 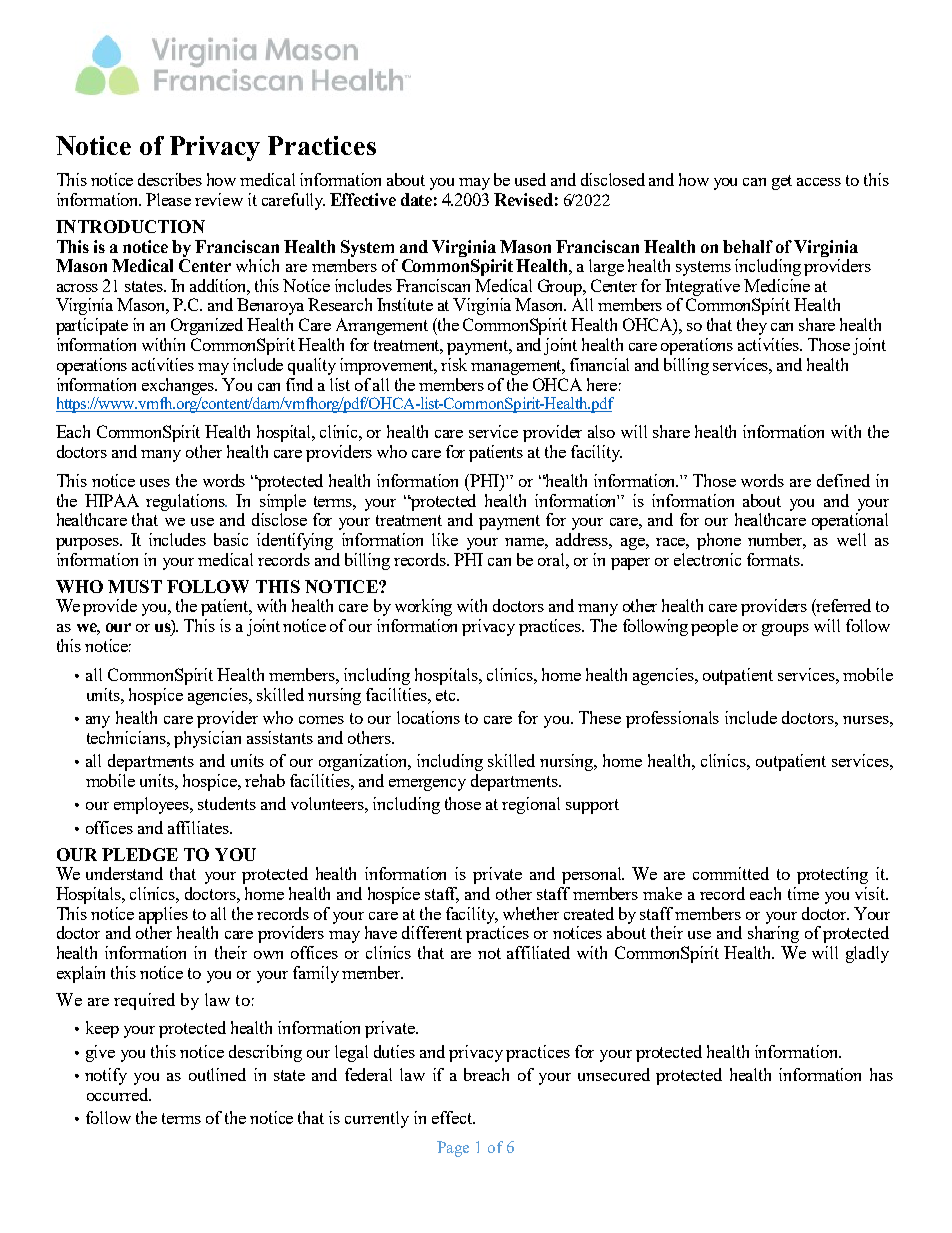 What do you see at coordinates (523, 199) in the document?
I see `Revised` at bounding box center [523, 199].
